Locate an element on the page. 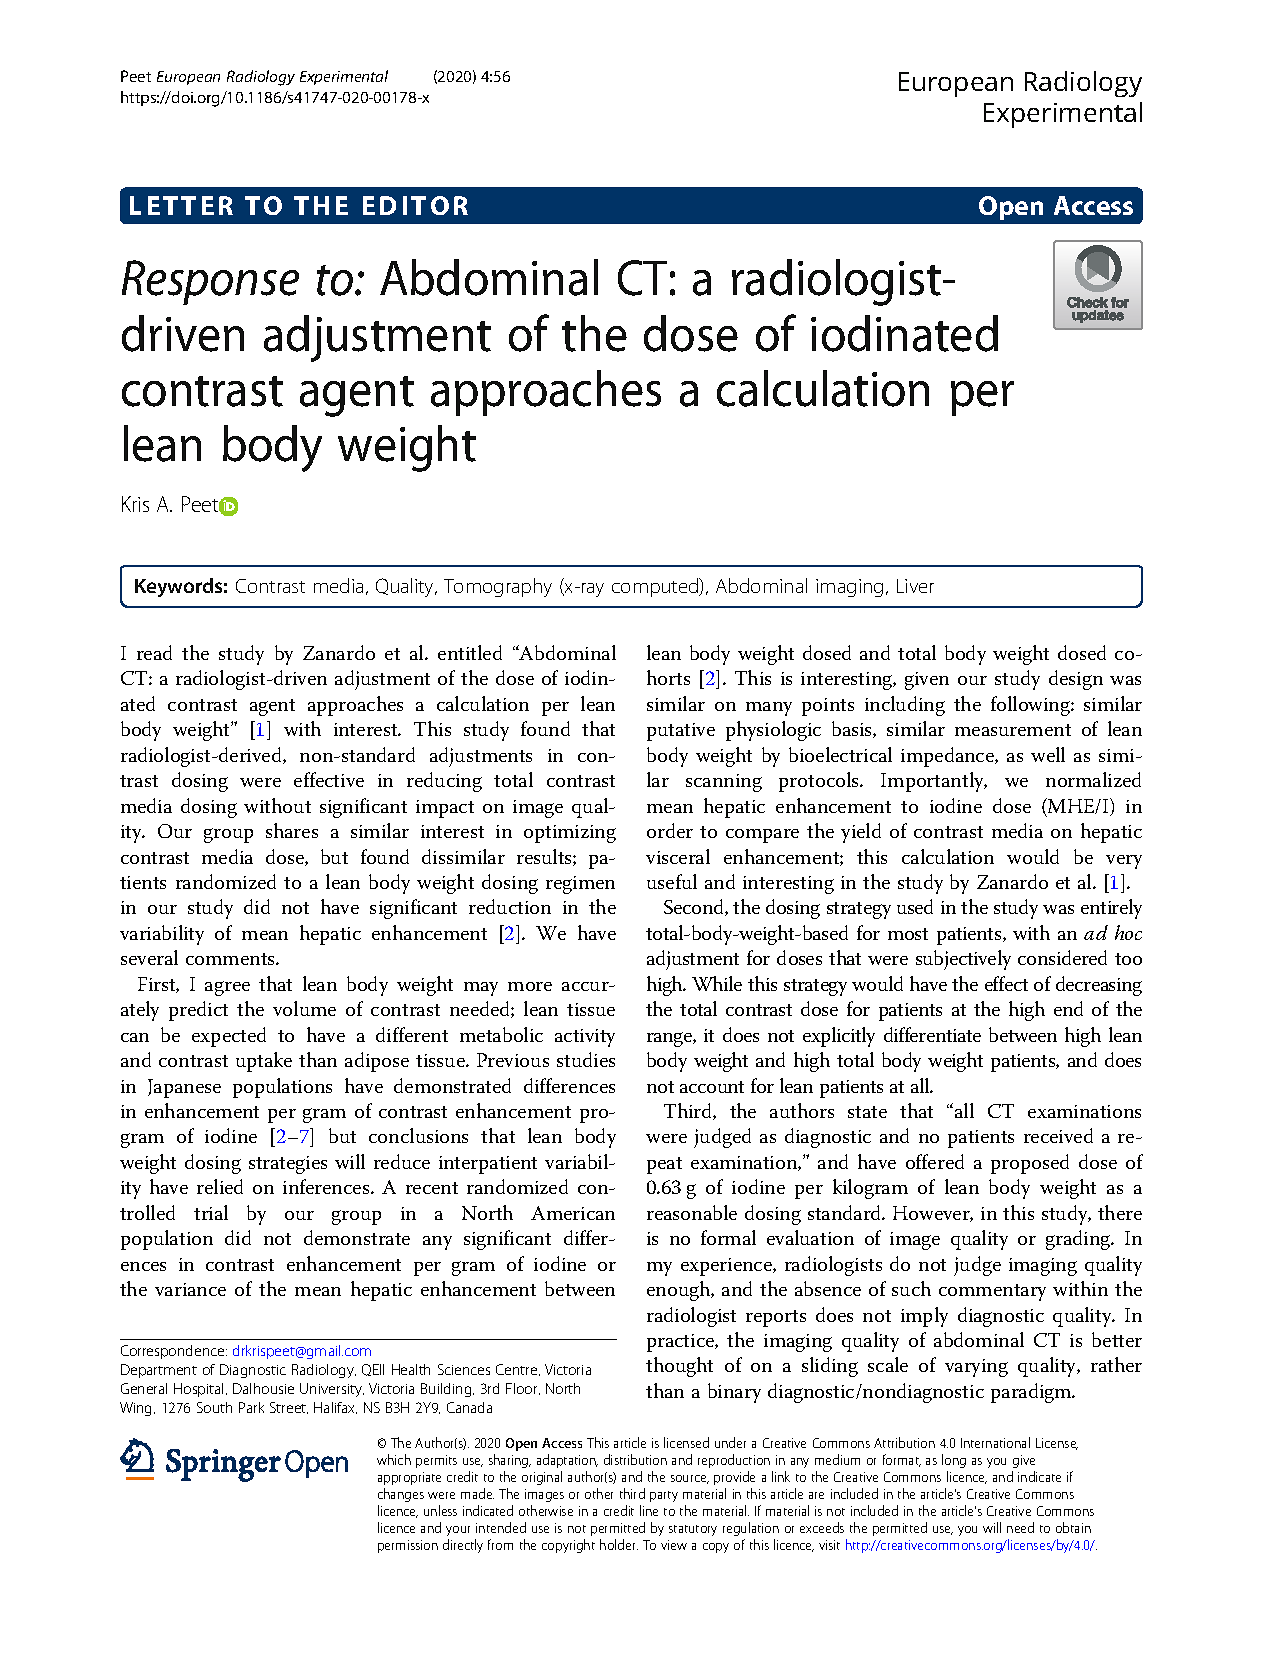 The width and height of the image is (1263, 1677). Response is located at coordinates (210, 282).
